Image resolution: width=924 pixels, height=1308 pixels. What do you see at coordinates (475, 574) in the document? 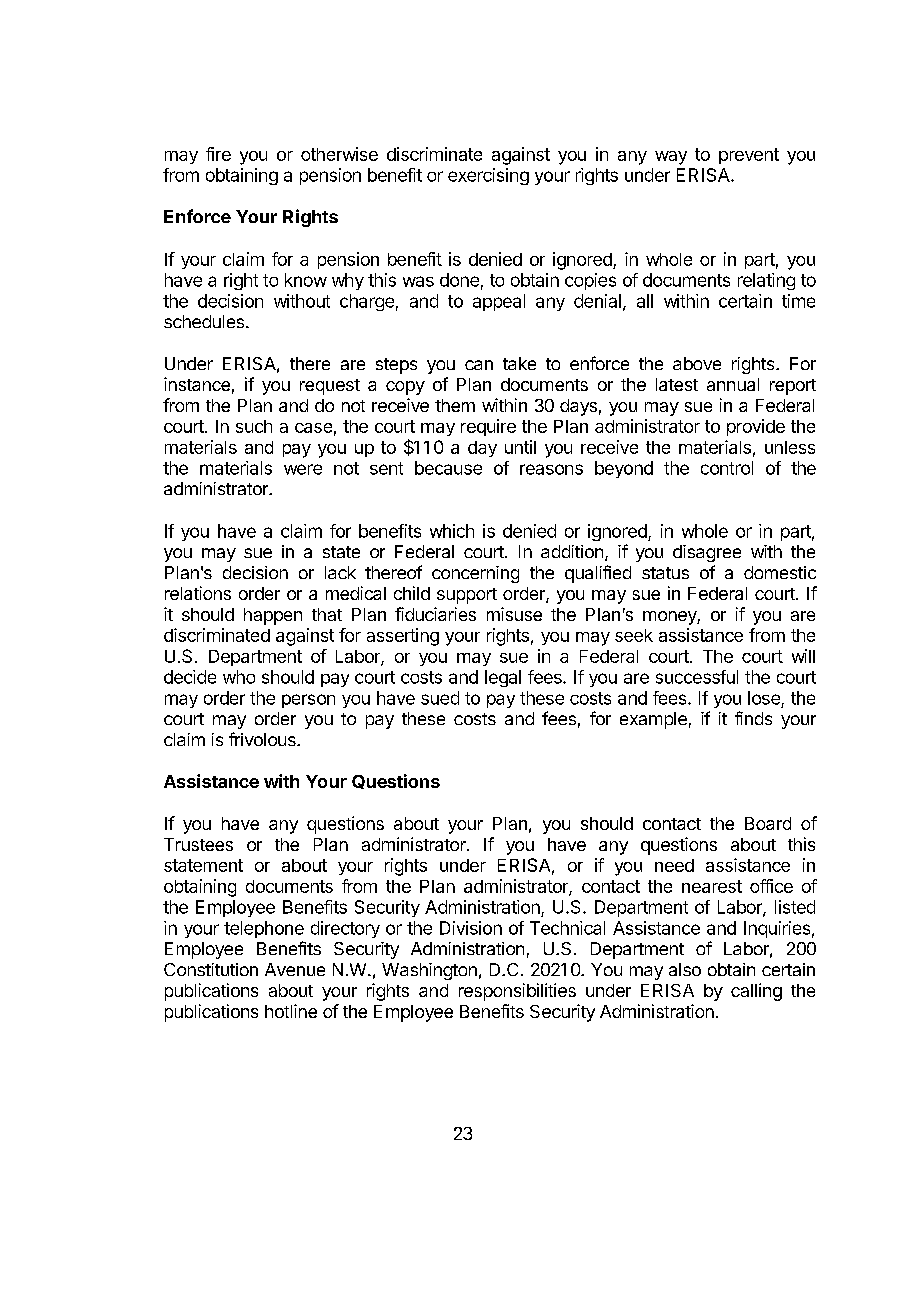
I see `concerning` at bounding box center [475, 574].
